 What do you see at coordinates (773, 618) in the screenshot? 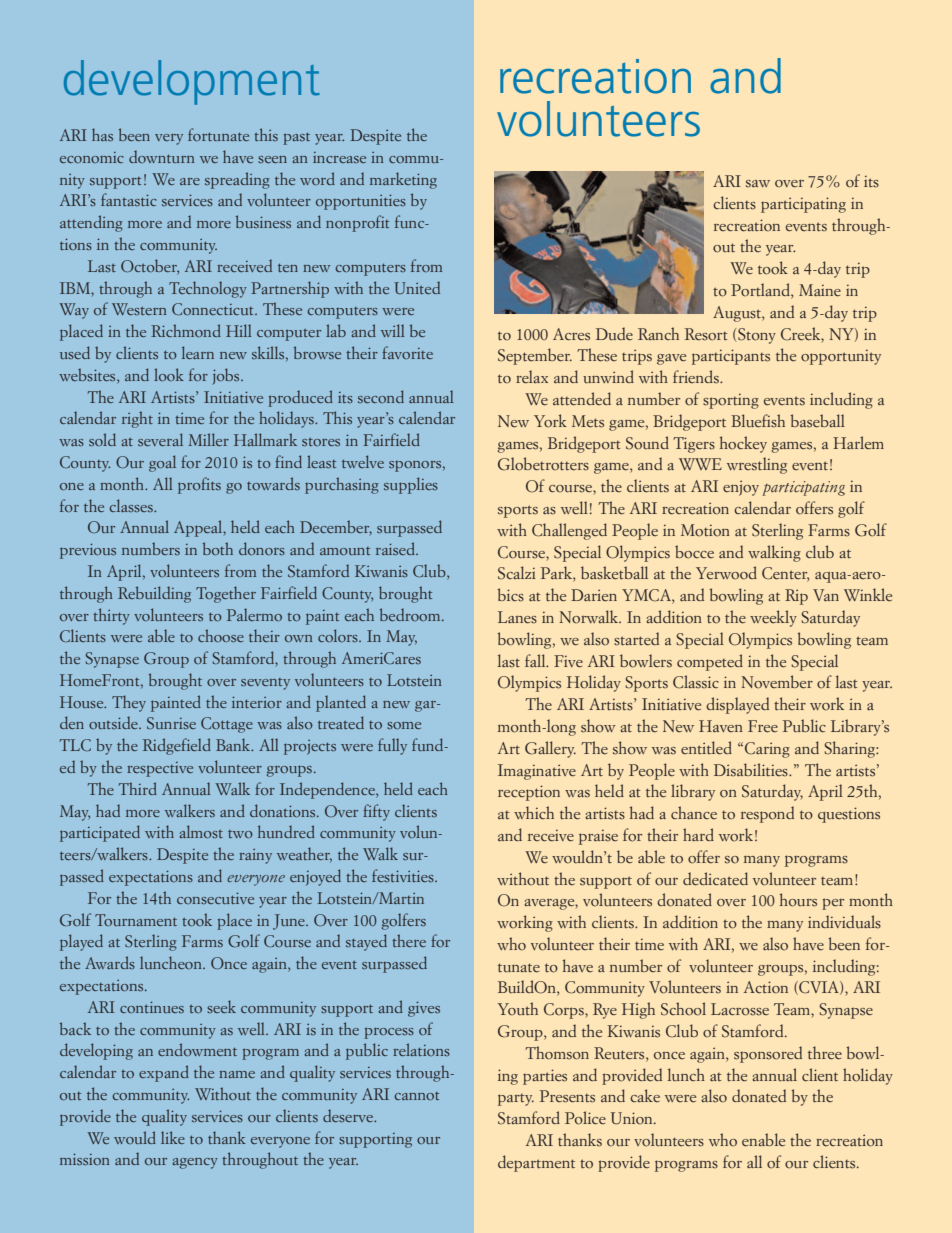
I see `weekly` at bounding box center [773, 618].
